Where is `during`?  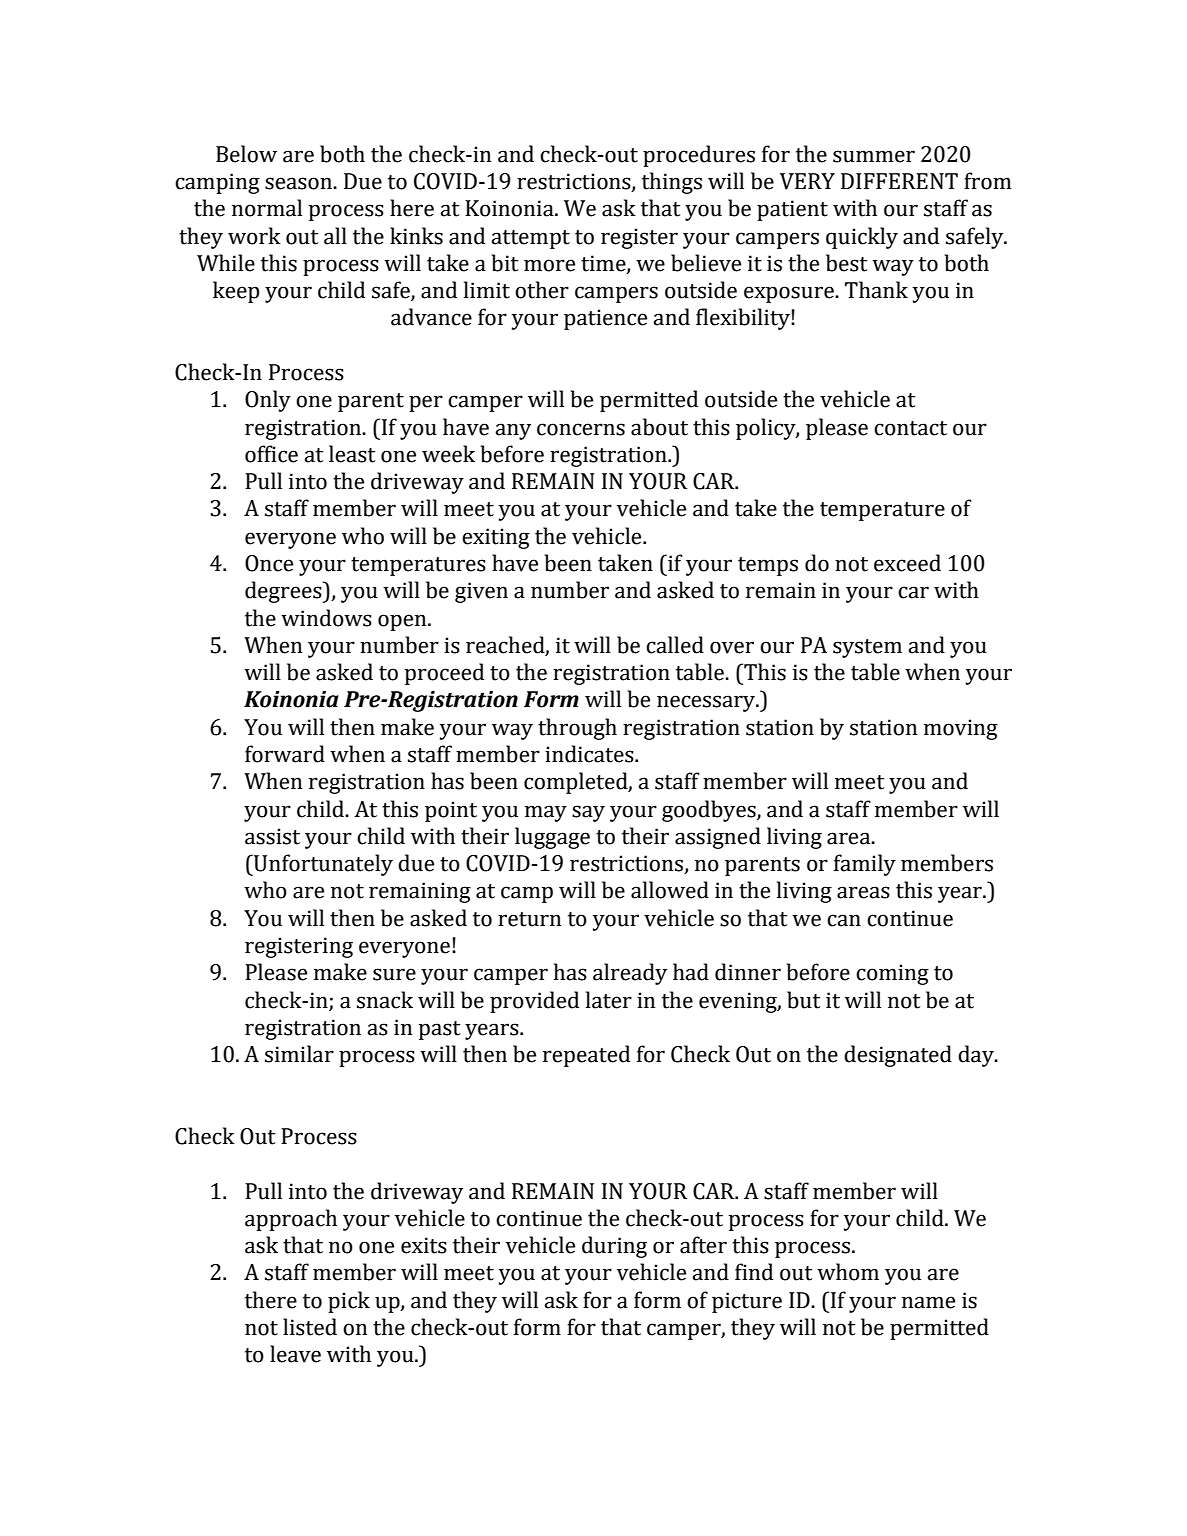 during is located at coordinates (614, 1247).
